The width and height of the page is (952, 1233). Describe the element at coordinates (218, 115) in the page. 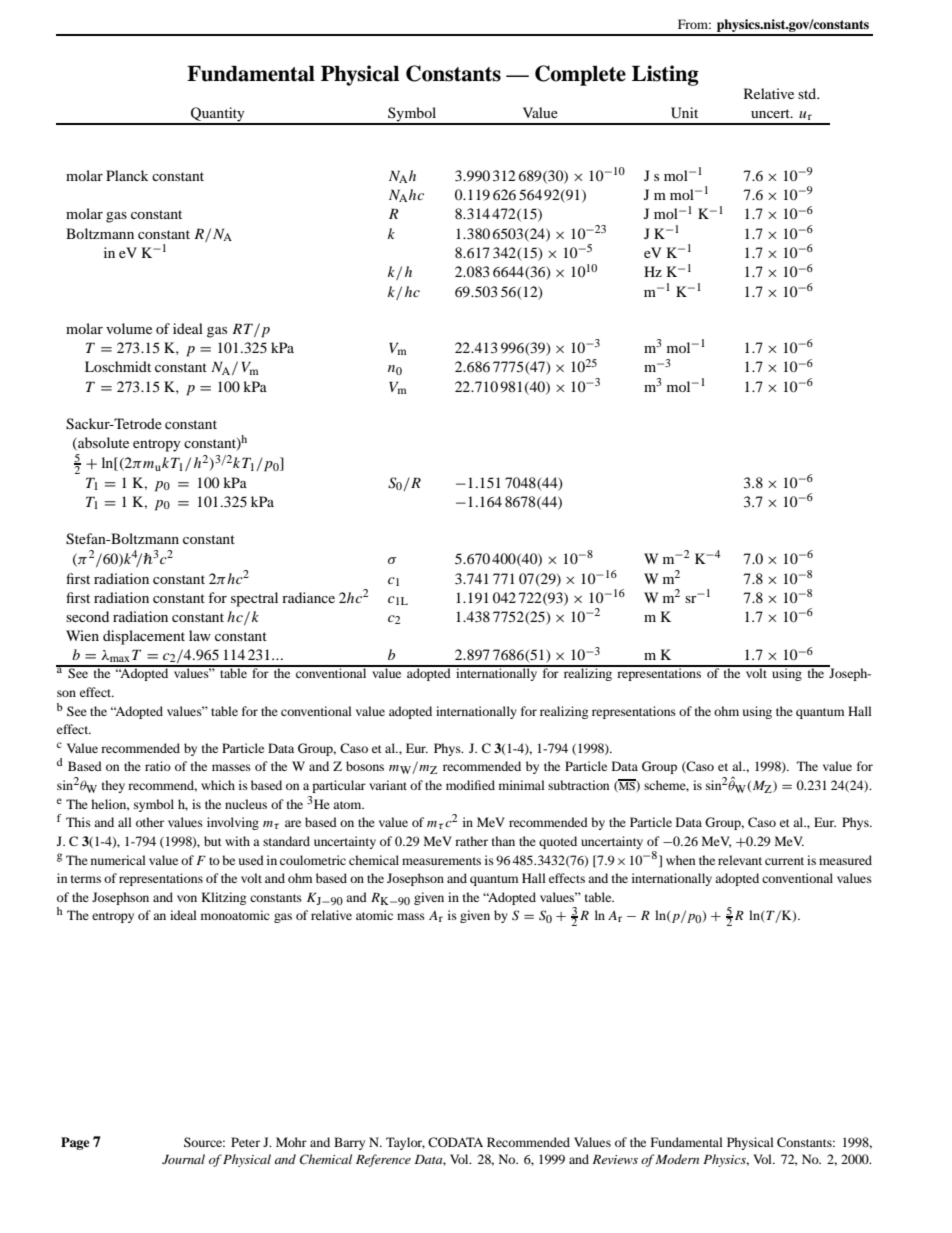

I see `Quantity` at that location.
